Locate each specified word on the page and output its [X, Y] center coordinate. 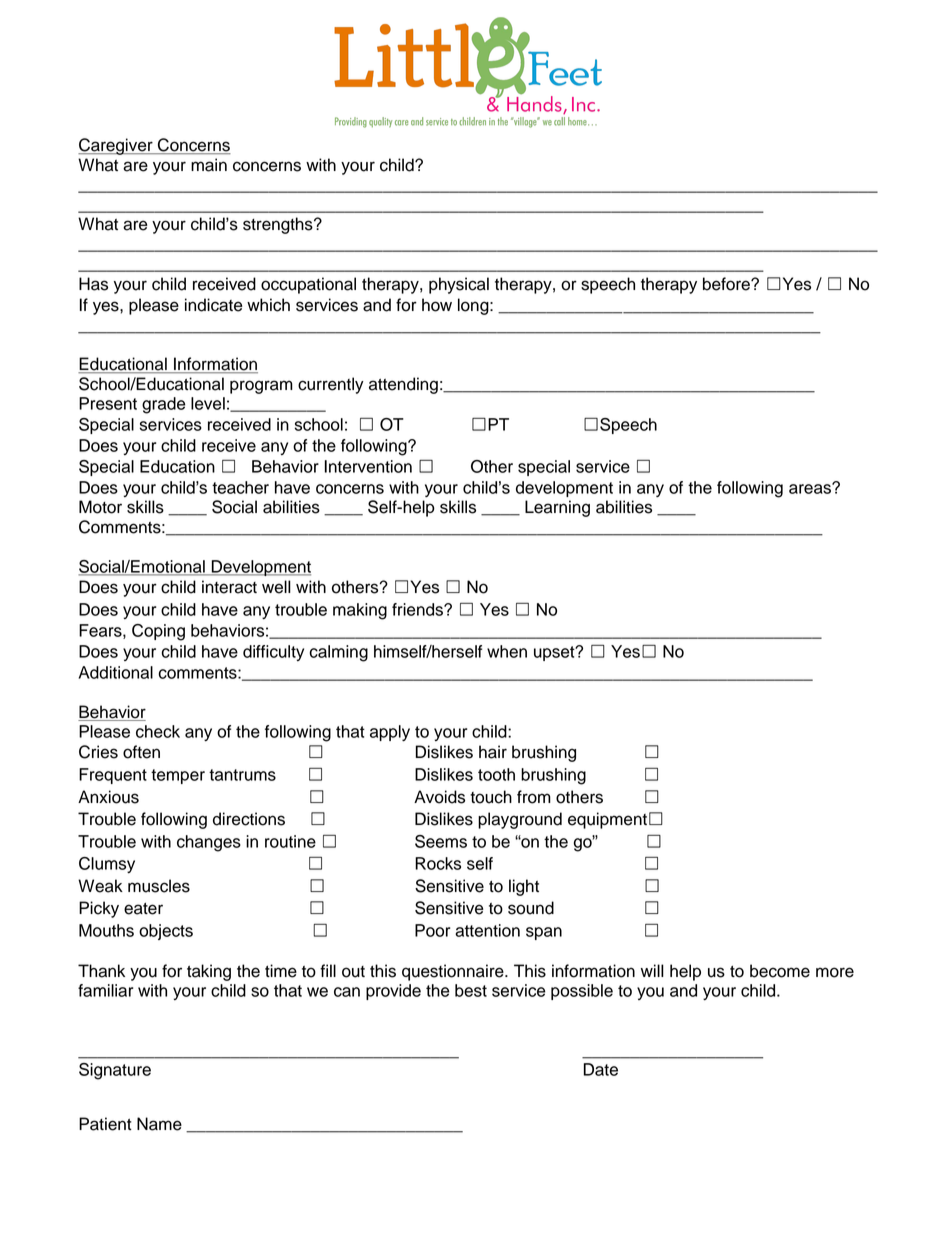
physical [459, 285]
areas [811, 488]
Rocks [438, 863]
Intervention [368, 466]
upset [555, 653]
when [507, 651]
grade [164, 405]
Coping [158, 632]
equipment [607, 820]
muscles [159, 886]
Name [159, 1124]
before [727, 284]
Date [600, 1069]
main [209, 165]
